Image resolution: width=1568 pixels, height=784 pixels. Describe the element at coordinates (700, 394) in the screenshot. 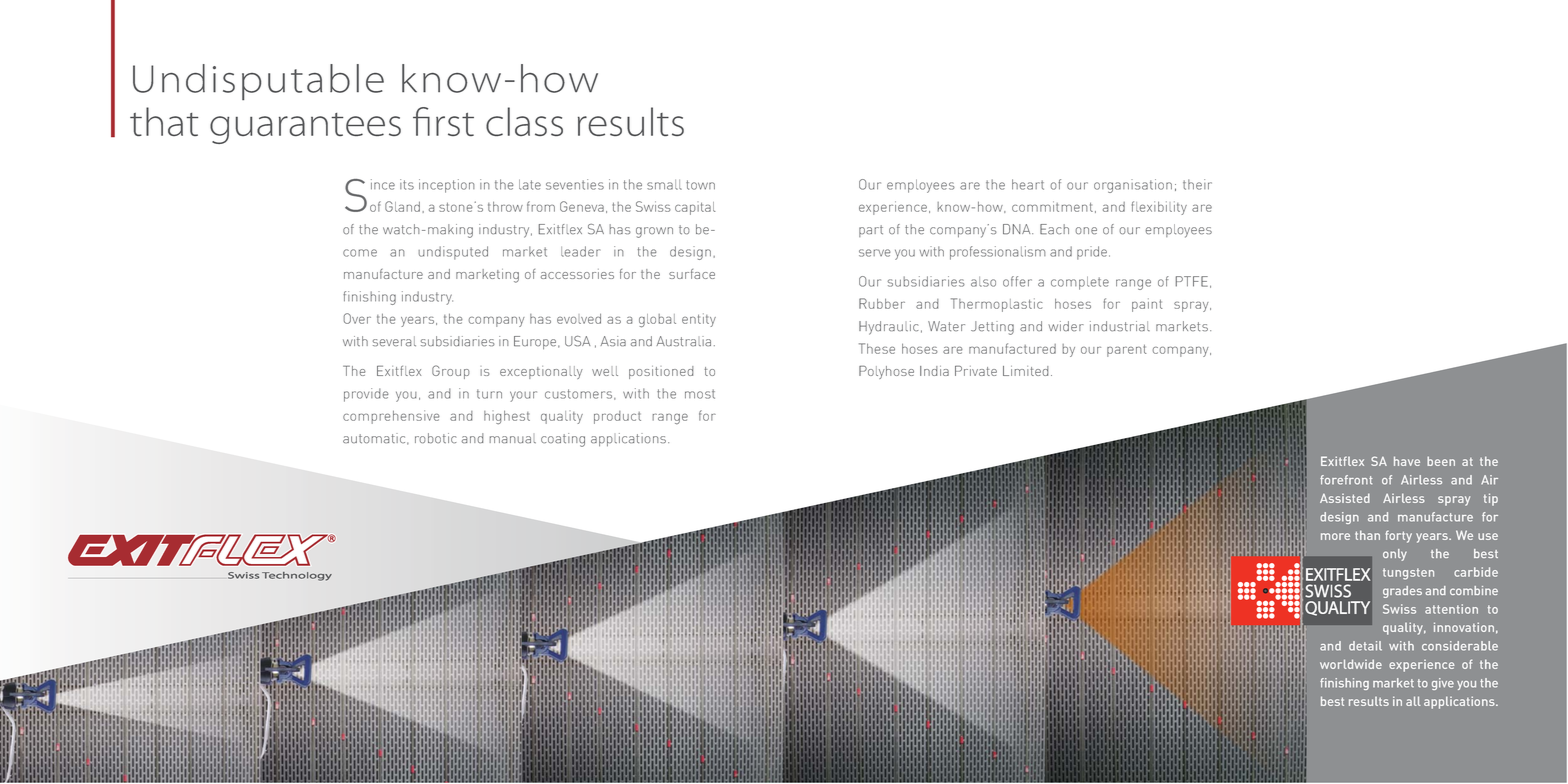

I see `most` at that location.
